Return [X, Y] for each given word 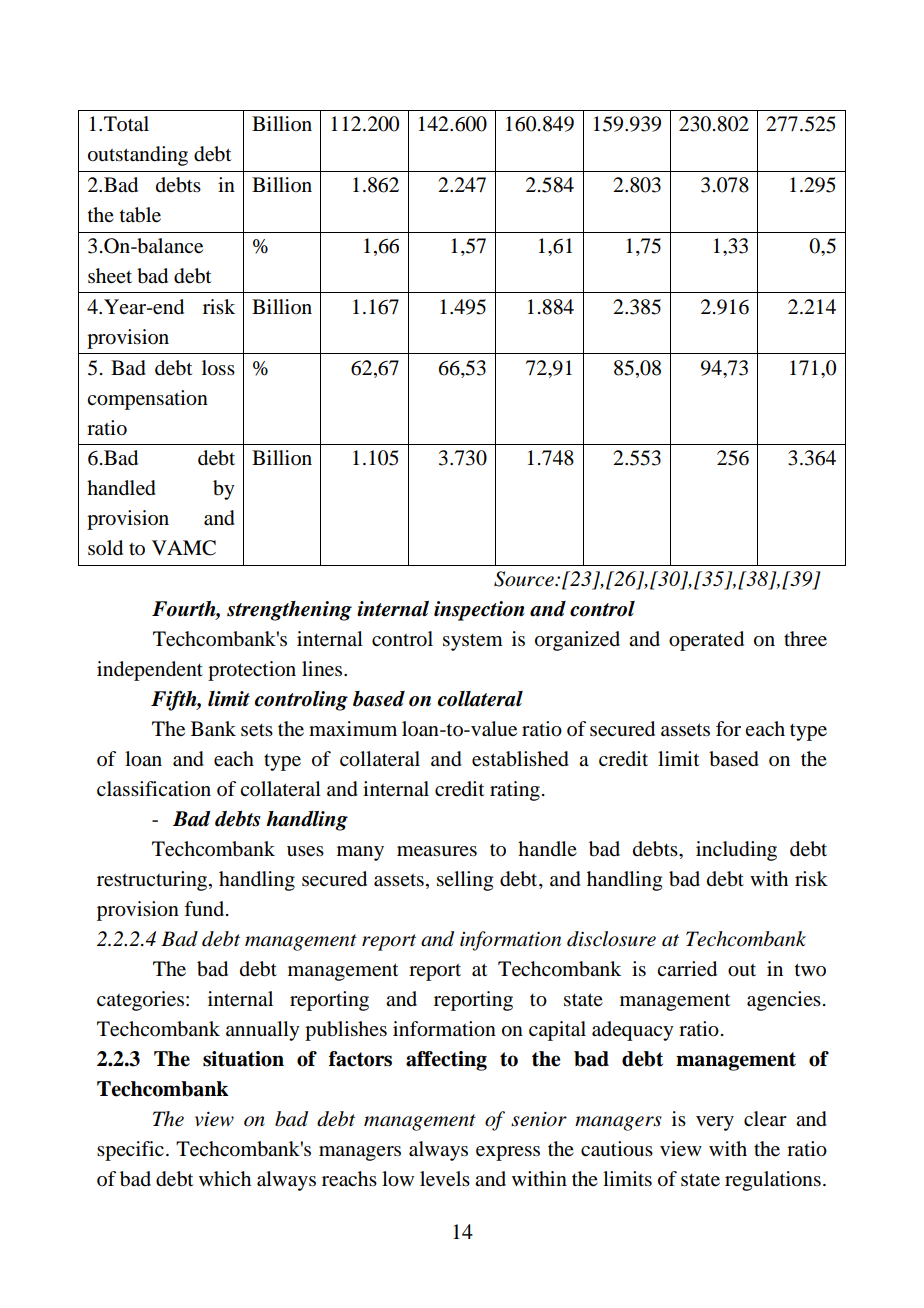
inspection [479, 611]
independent [150, 671]
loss [218, 368]
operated [706, 641]
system [473, 642]
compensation [147, 400]
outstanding [138, 156]
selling [465, 881]
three [805, 639]
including [736, 851]
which [225, 1178]
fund [205, 908]
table [140, 215]
